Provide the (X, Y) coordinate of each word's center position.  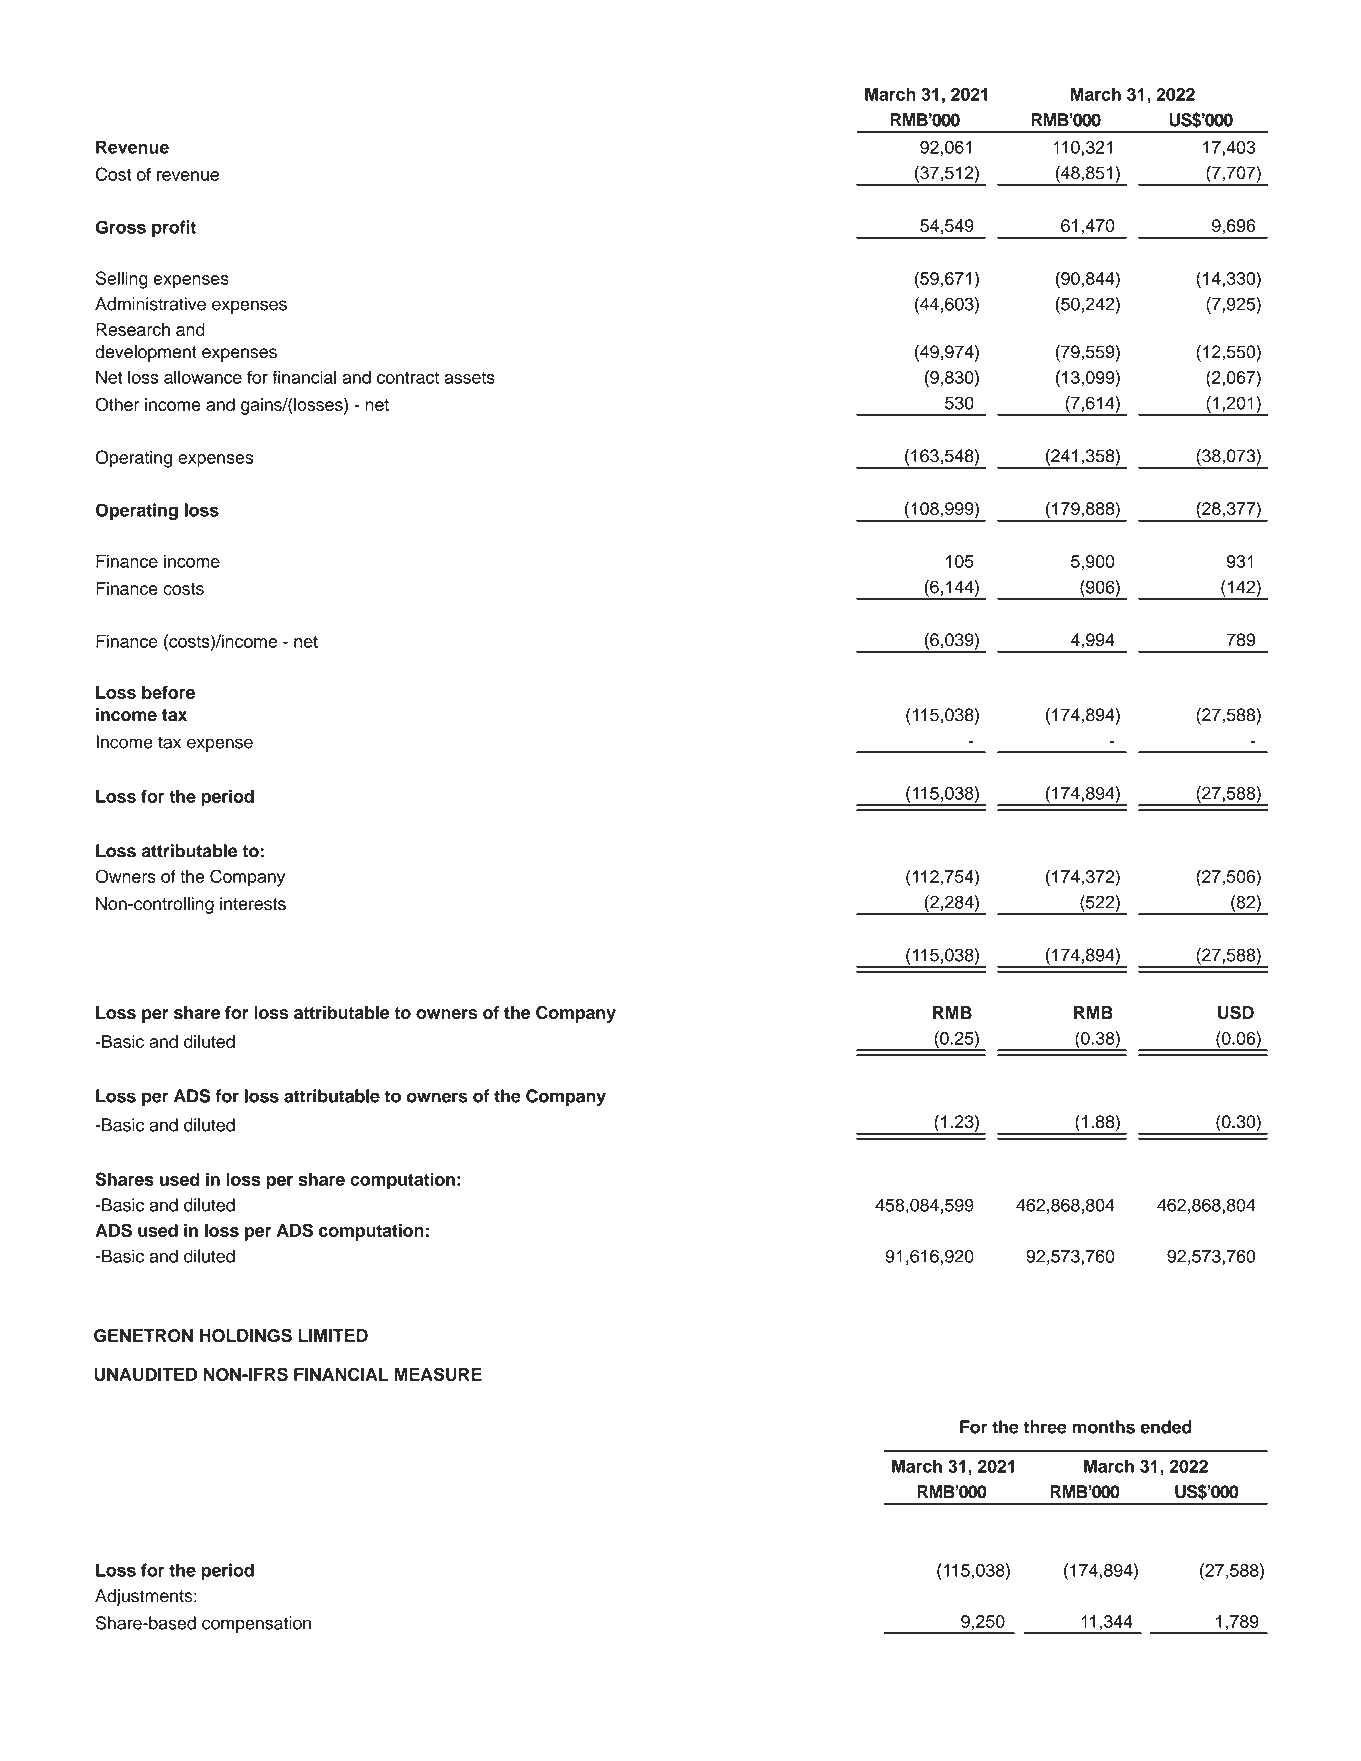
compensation (256, 1624)
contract (408, 378)
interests (253, 904)
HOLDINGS (246, 1335)
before (168, 692)
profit (174, 229)
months (1103, 1427)
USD (1236, 1012)
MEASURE (438, 1374)
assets (469, 378)
